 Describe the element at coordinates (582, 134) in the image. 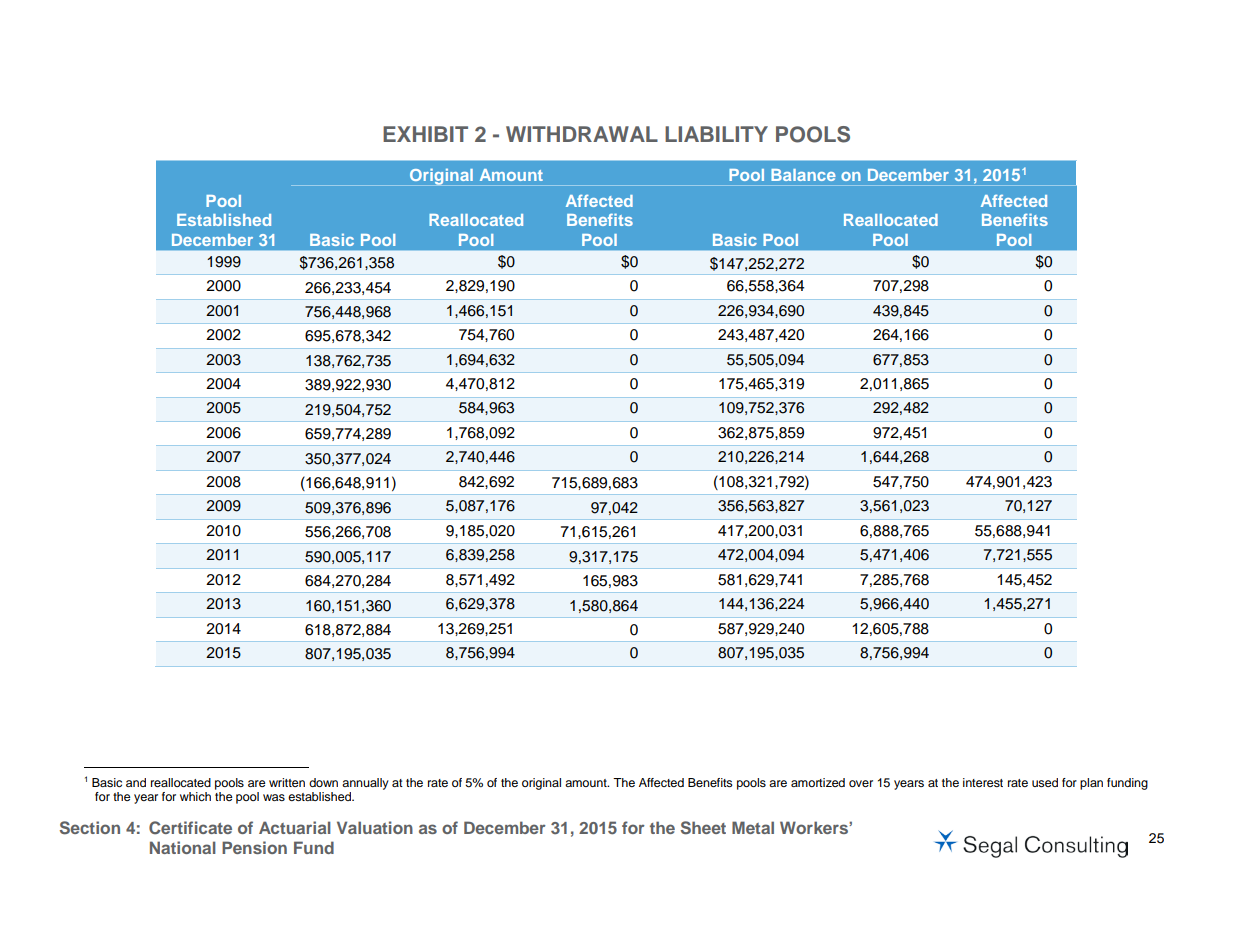

I see `WITHDRAWAL` at that location.
